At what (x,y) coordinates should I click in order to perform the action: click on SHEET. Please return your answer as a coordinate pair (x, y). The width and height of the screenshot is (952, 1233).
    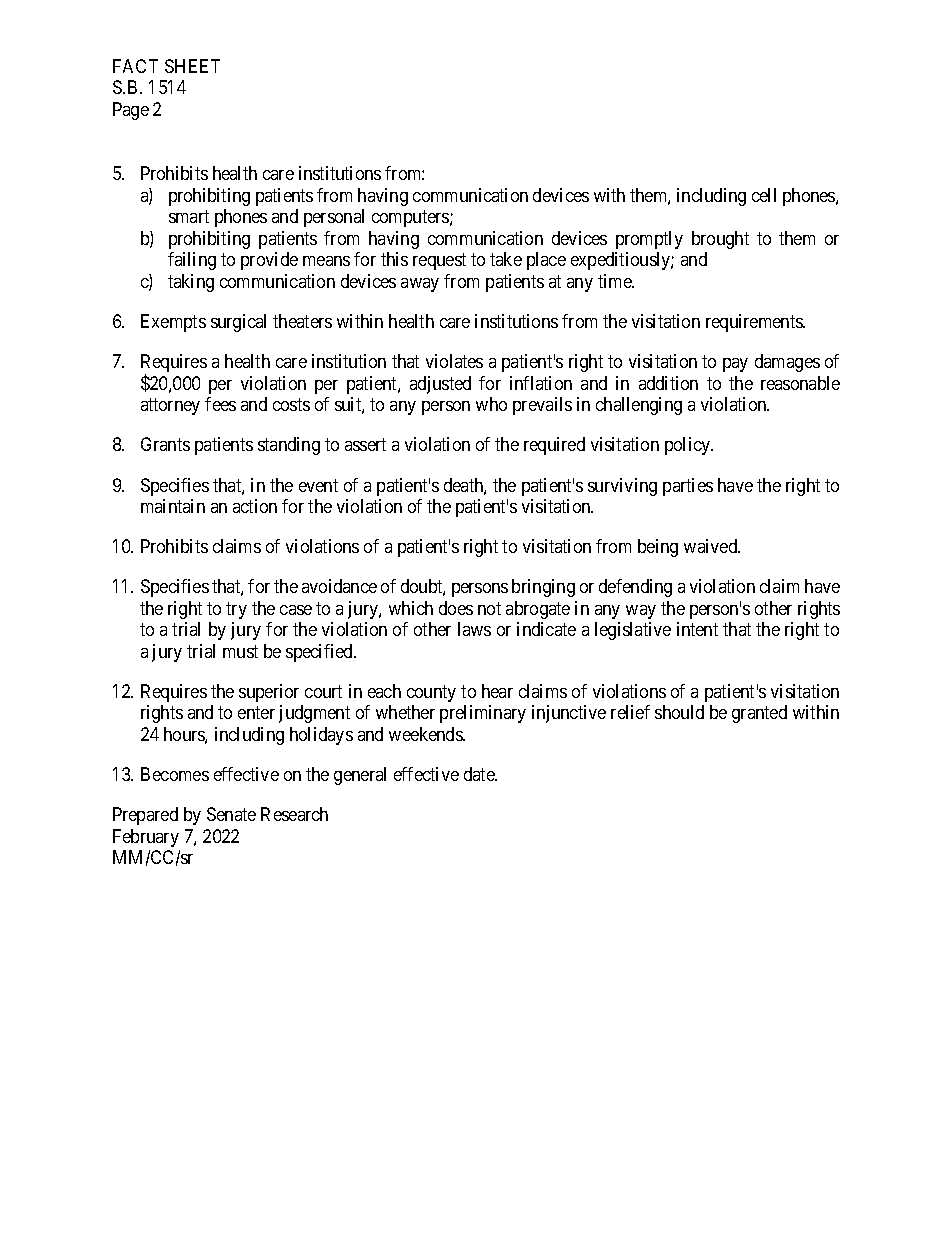
    Looking at the image, I should click on (192, 66).
